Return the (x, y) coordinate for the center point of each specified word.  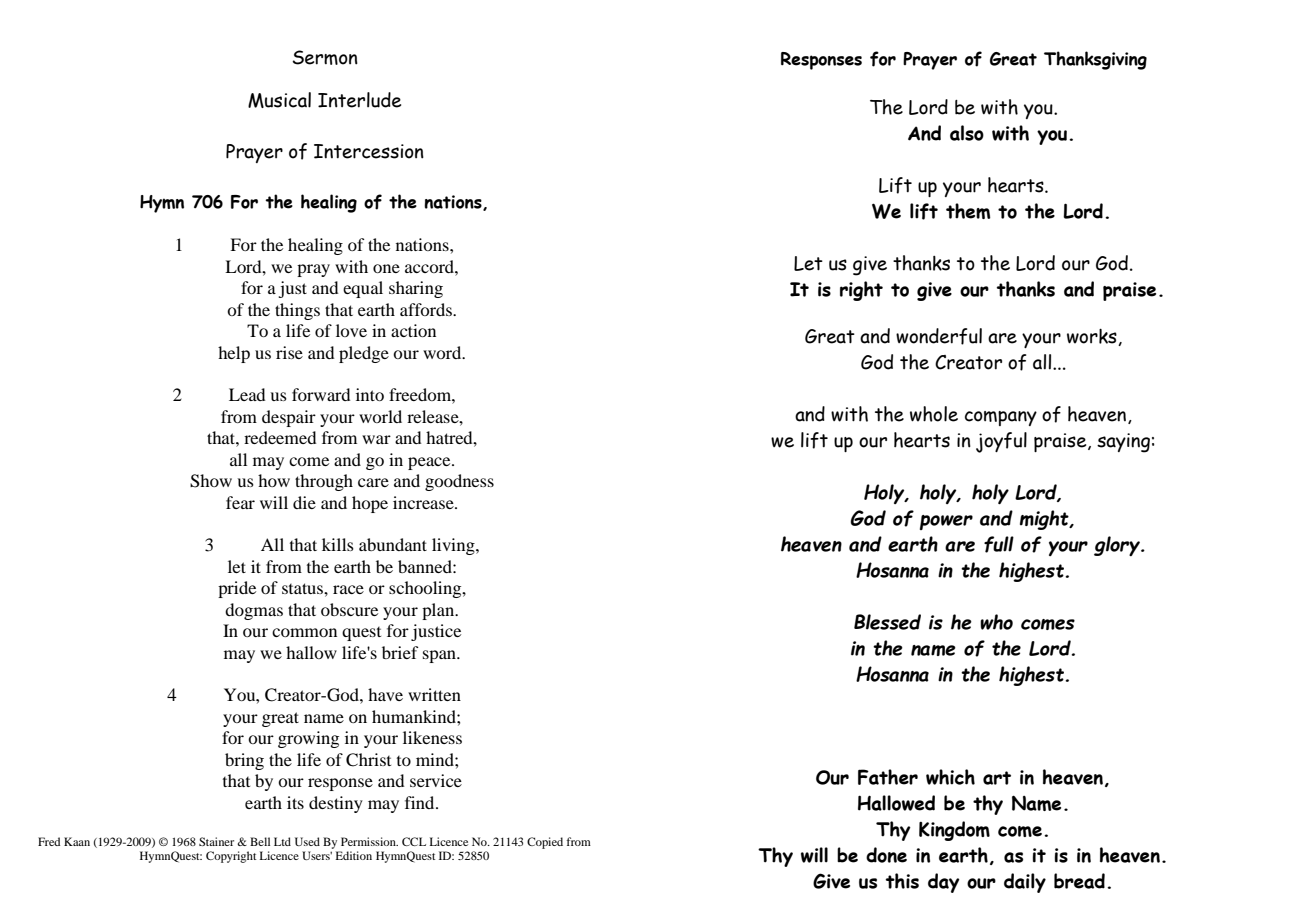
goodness (459, 482)
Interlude (359, 100)
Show (211, 481)
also (967, 133)
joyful (1001, 442)
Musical (279, 100)
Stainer (216, 841)
